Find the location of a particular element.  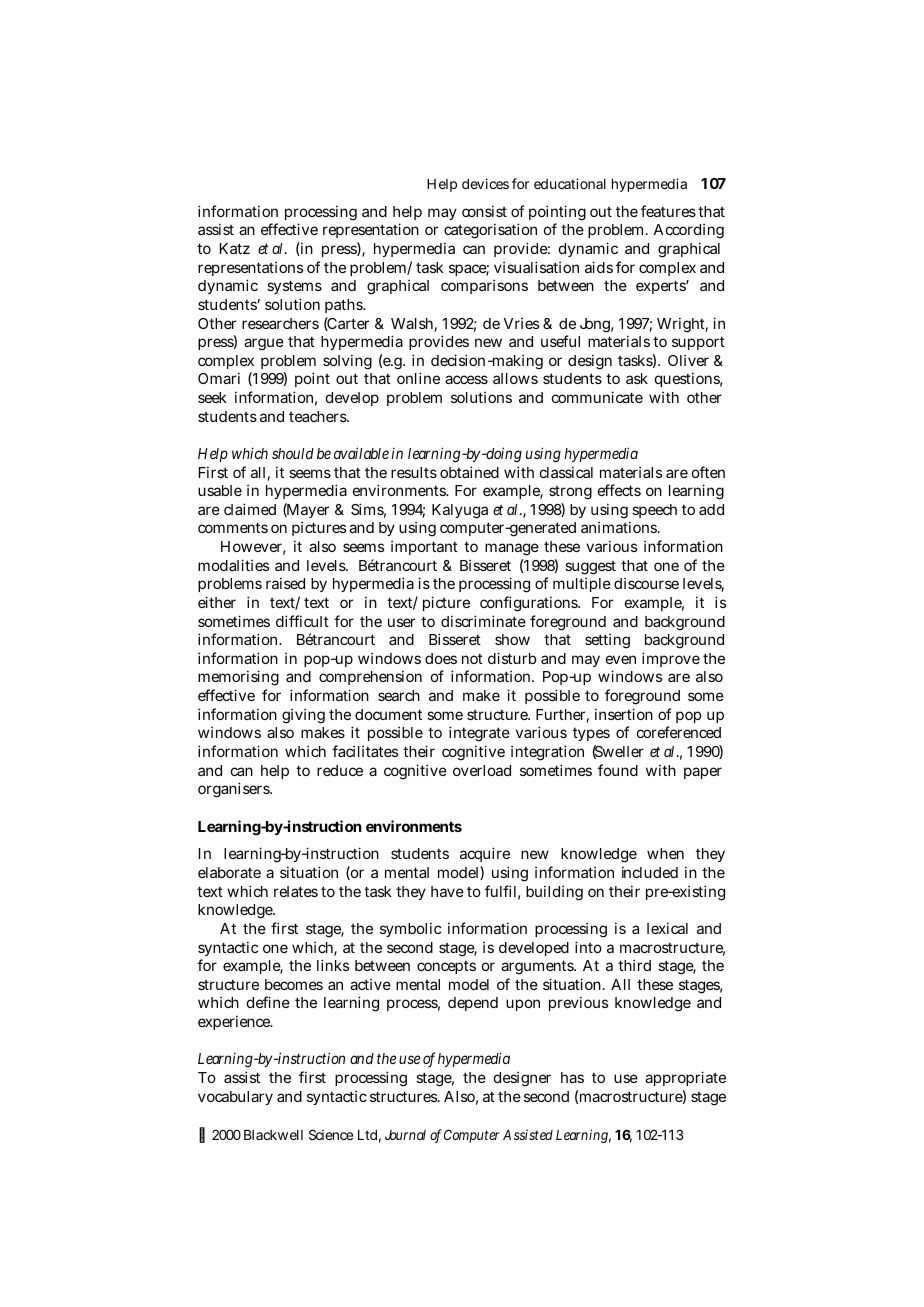

consist is located at coordinates (484, 211).
